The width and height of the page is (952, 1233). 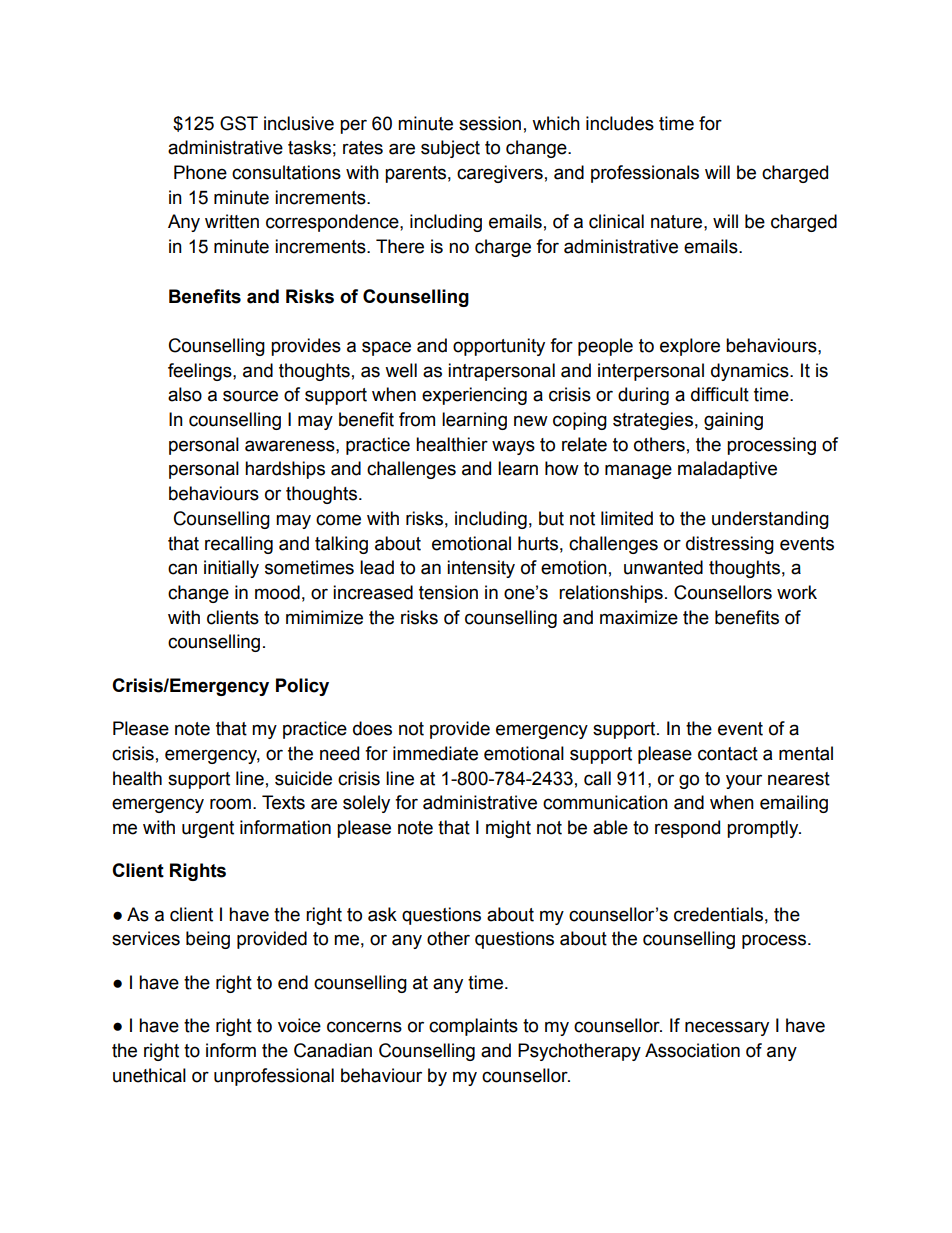 I want to click on tension, so click(x=448, y=592).
